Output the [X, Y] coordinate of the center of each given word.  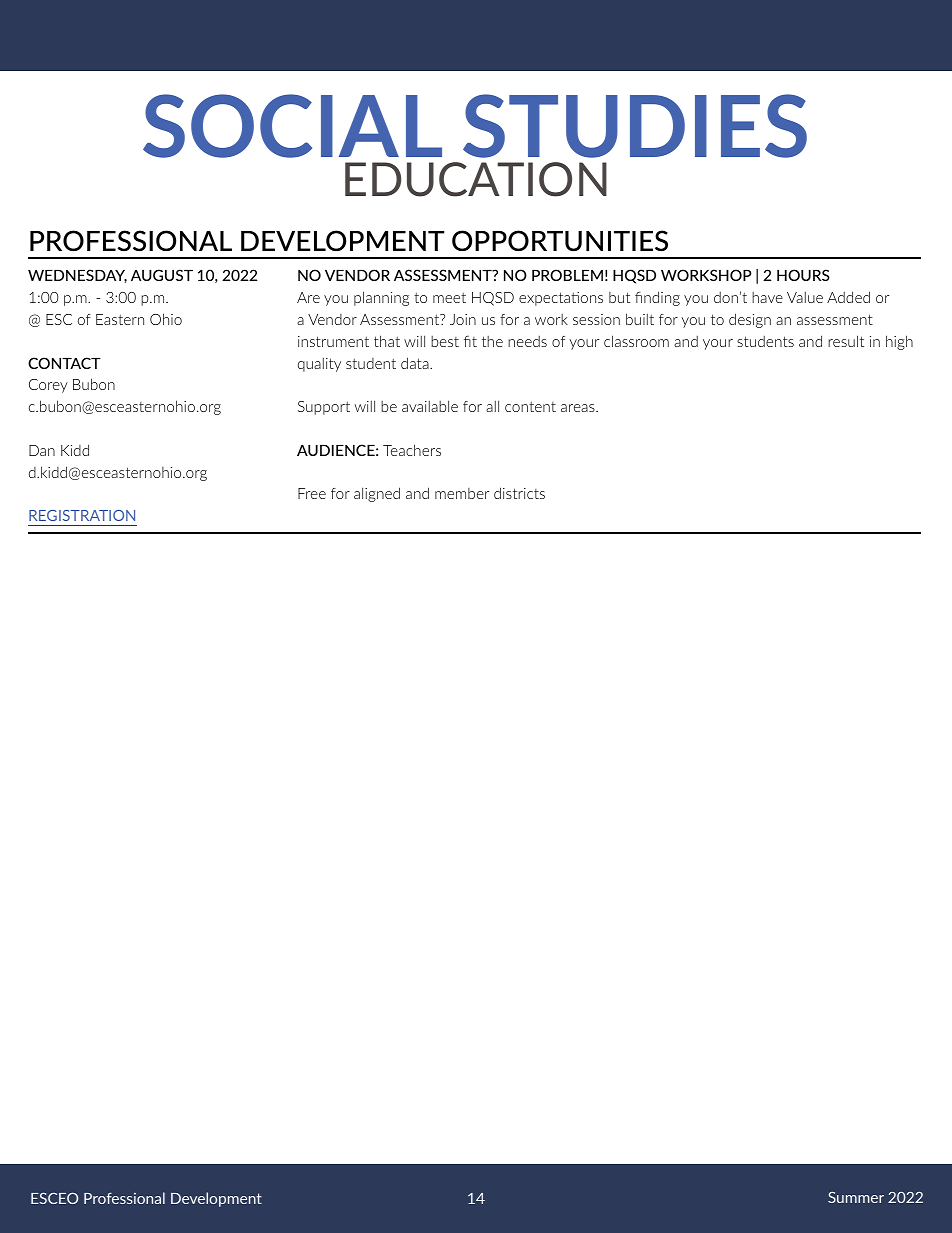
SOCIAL [292, 126]
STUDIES [635, 126]
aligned [377, 494]
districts [519, 493]
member [462, 493]
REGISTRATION [82, 515]
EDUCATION [476, 179]
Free [312, 493]
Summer [856, 1197]
